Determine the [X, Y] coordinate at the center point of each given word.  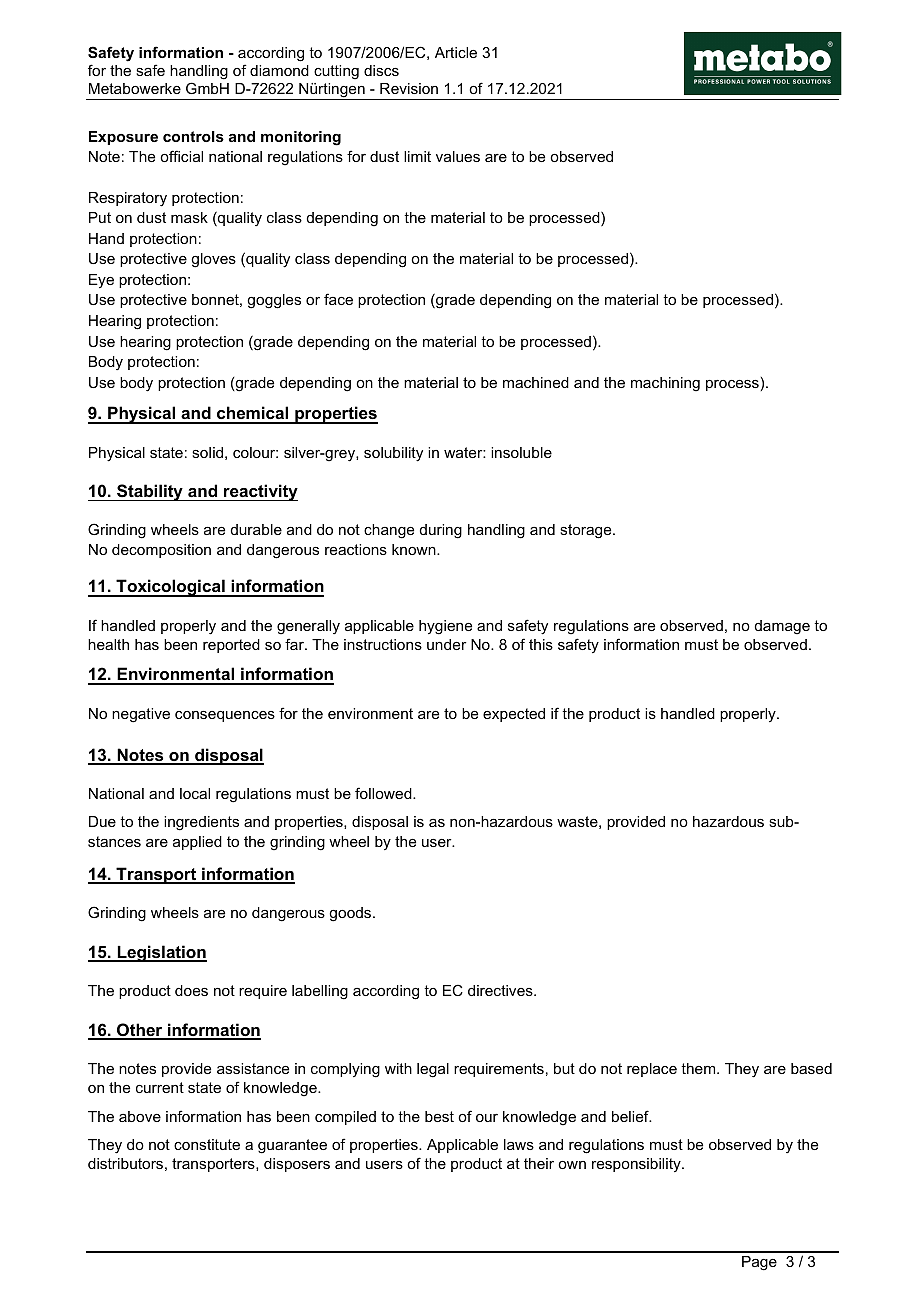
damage [782, 627]
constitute [207, 1144]
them [699, 1068]
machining [665, 384]
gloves [213, 260]
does [191, 990]
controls [193, 136]
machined [536, 382]
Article [456, 52]
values [458, 156]
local [195, 793]
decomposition [161, 551]
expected [514, 715]
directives [501, 990]
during [441, 531]
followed [384, 793]
